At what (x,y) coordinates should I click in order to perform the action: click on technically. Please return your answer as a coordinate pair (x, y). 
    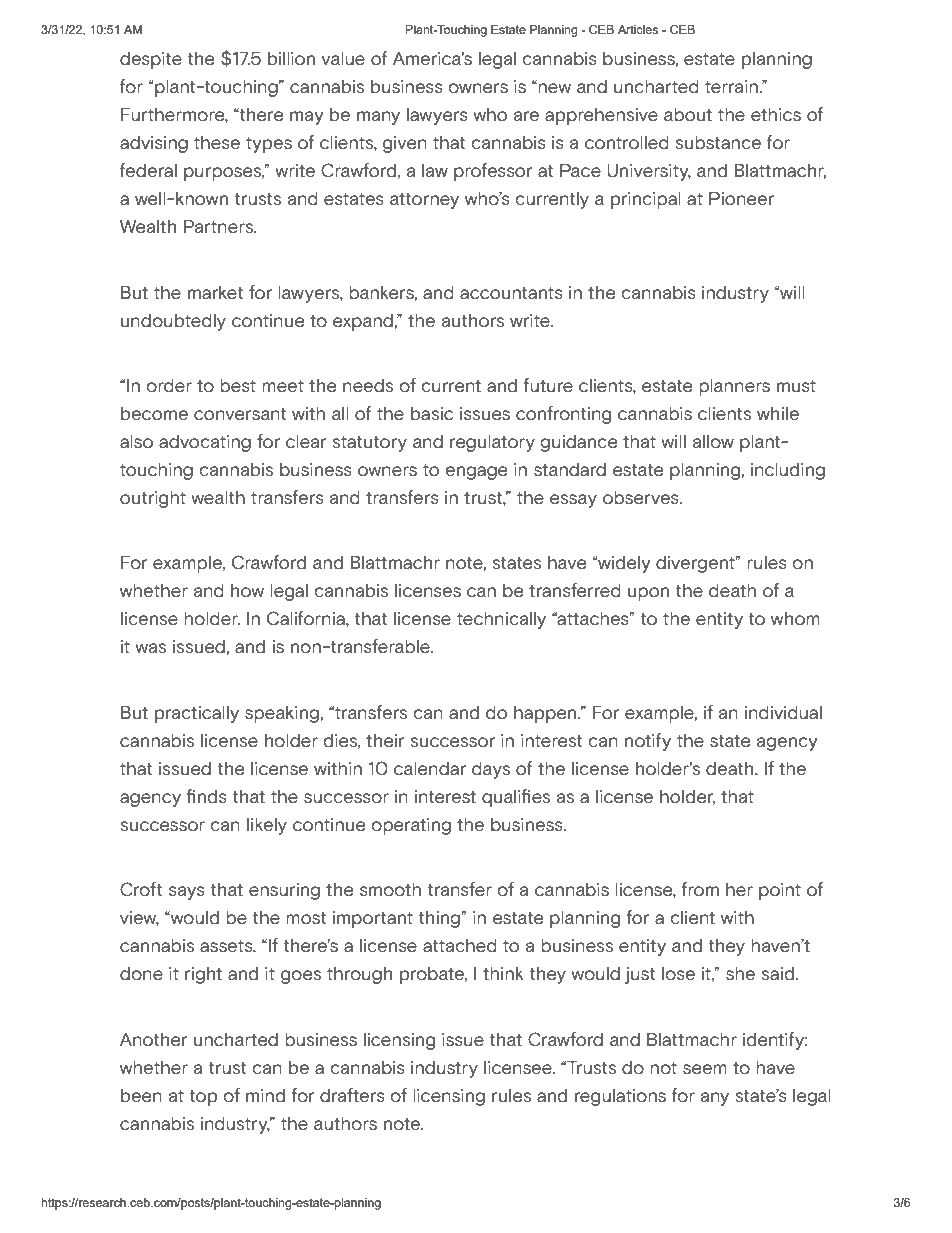
    Looking at the image, I should click on (501, 620).
